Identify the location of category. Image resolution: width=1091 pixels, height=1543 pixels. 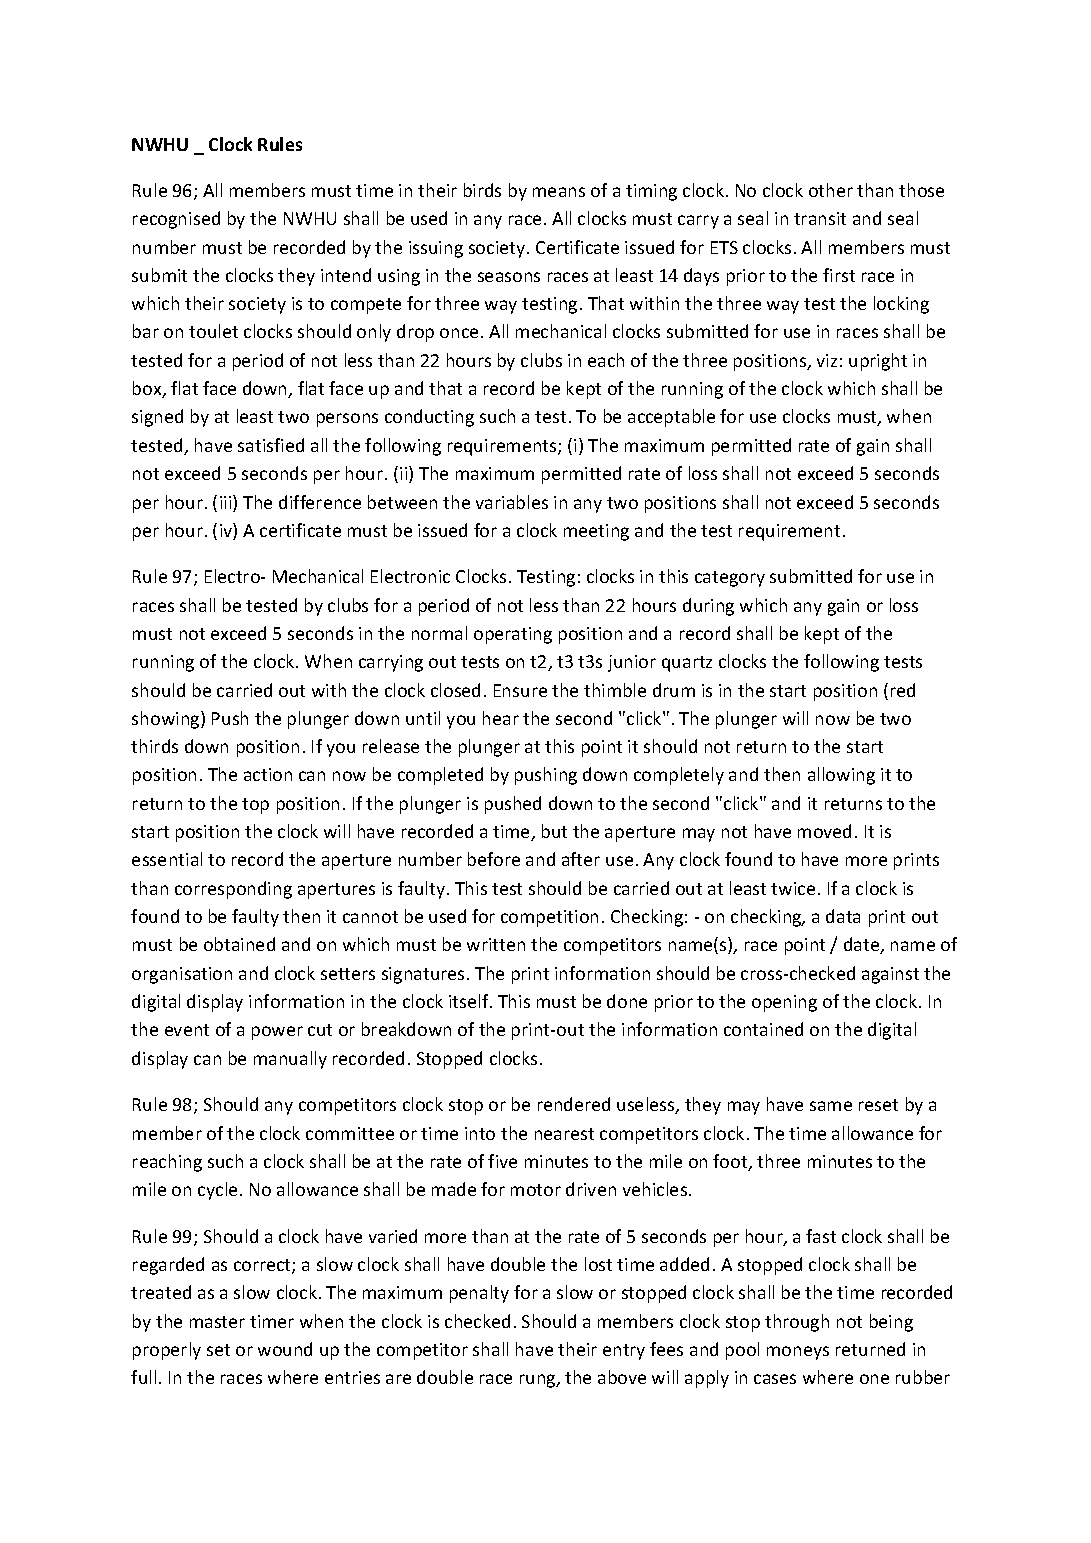
(730, 579).
